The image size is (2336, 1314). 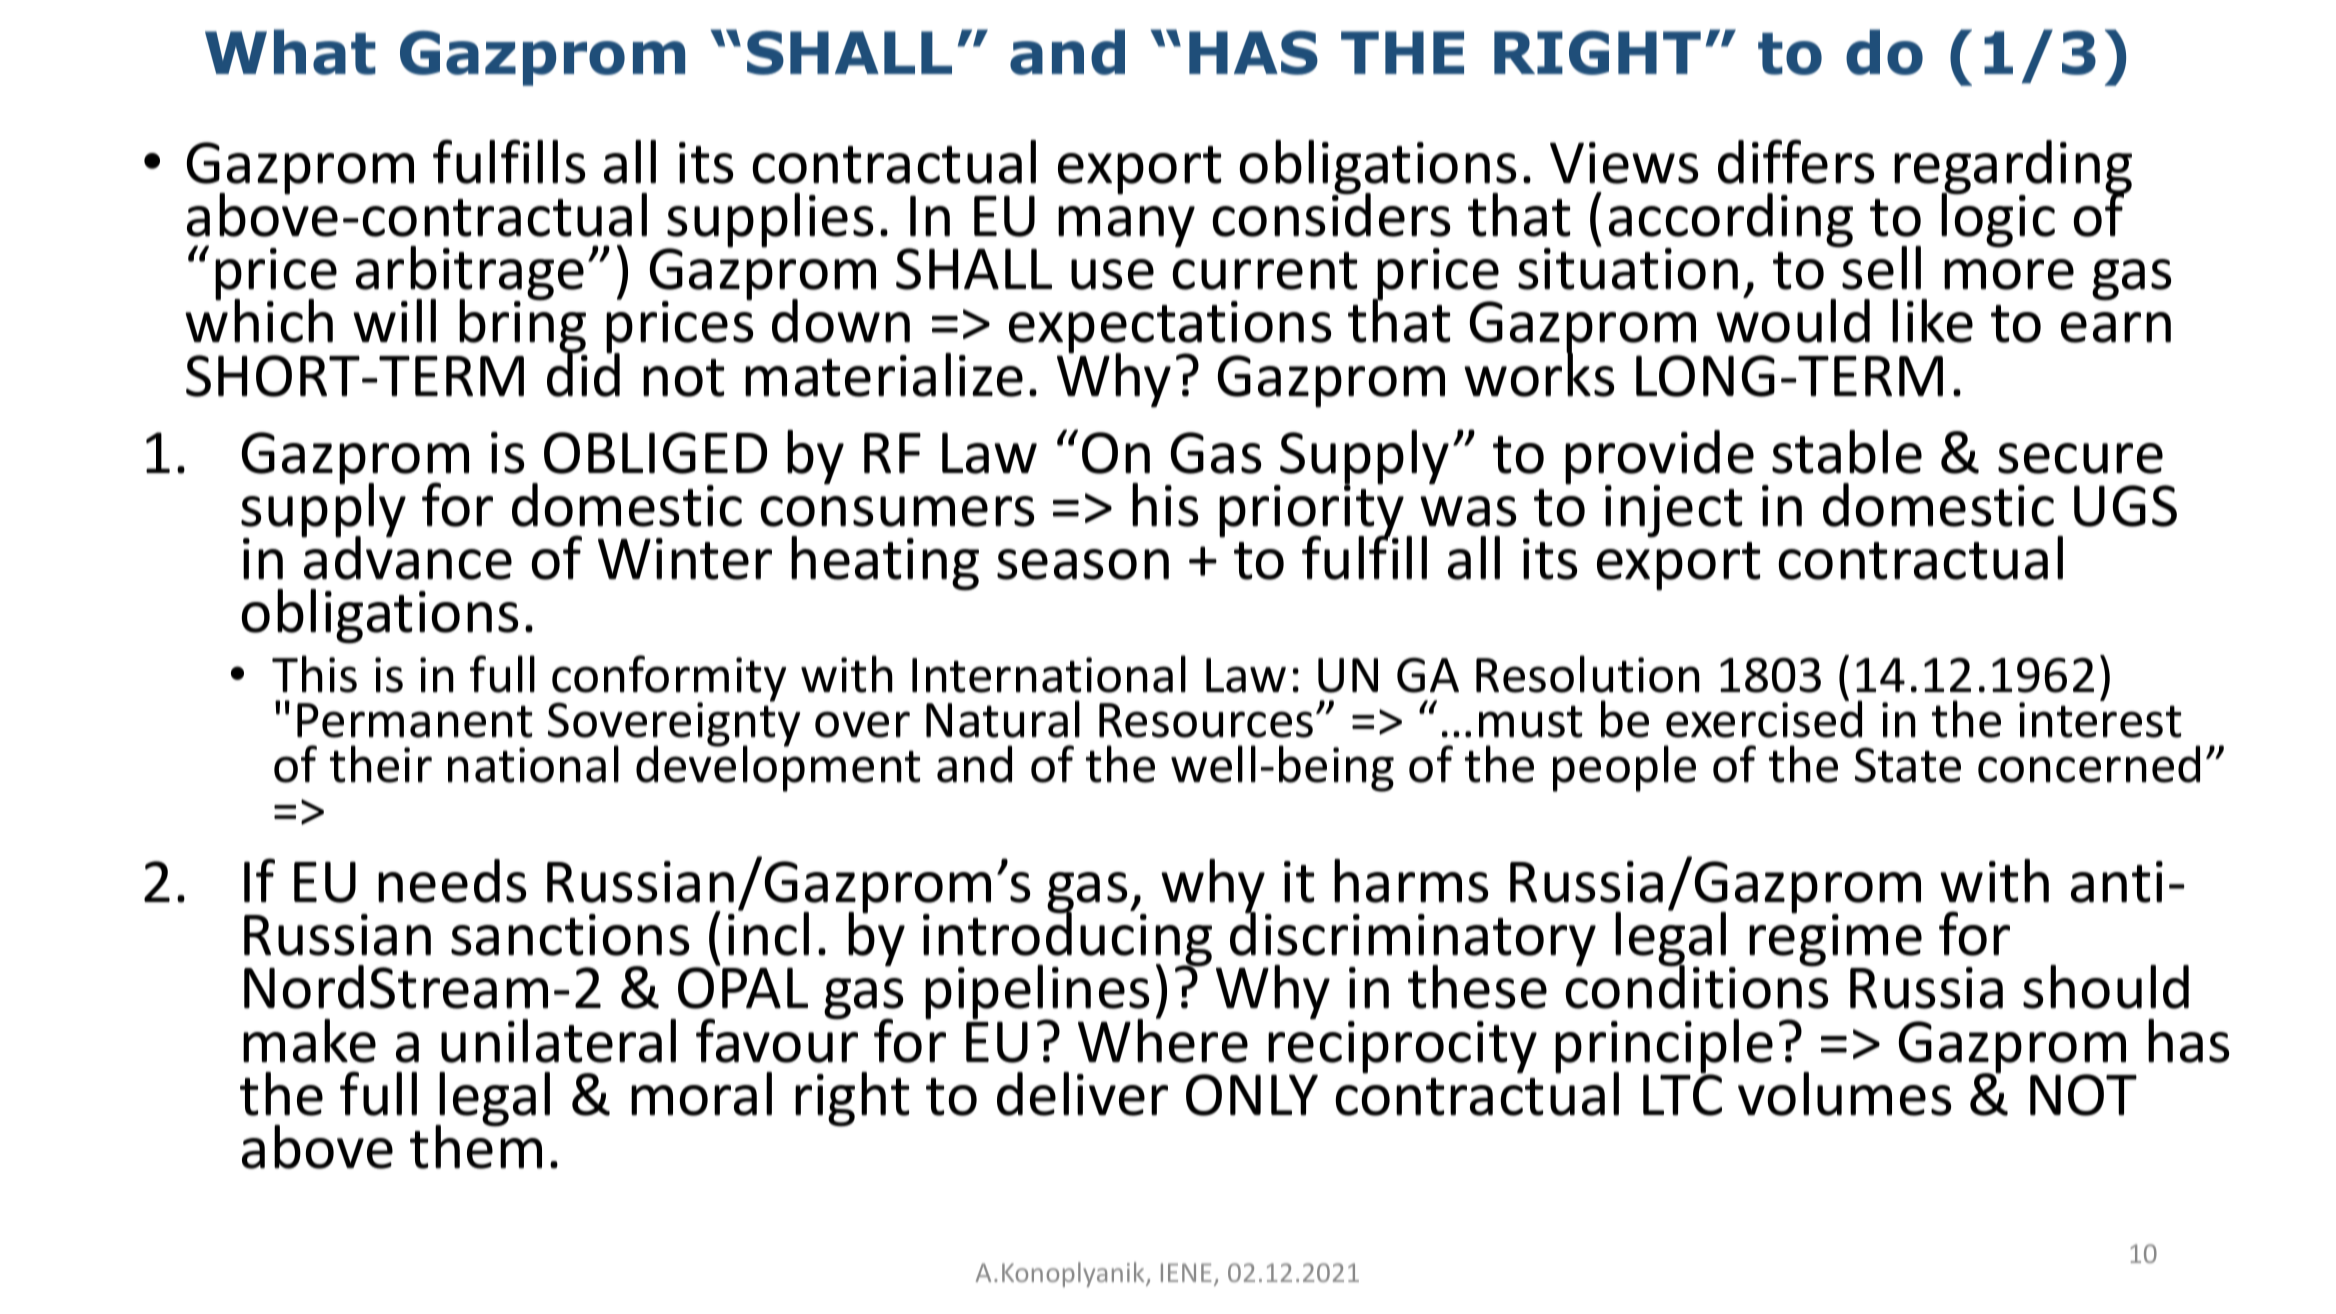 I want to click on ONLY, so click(x=1252, y=1095).
